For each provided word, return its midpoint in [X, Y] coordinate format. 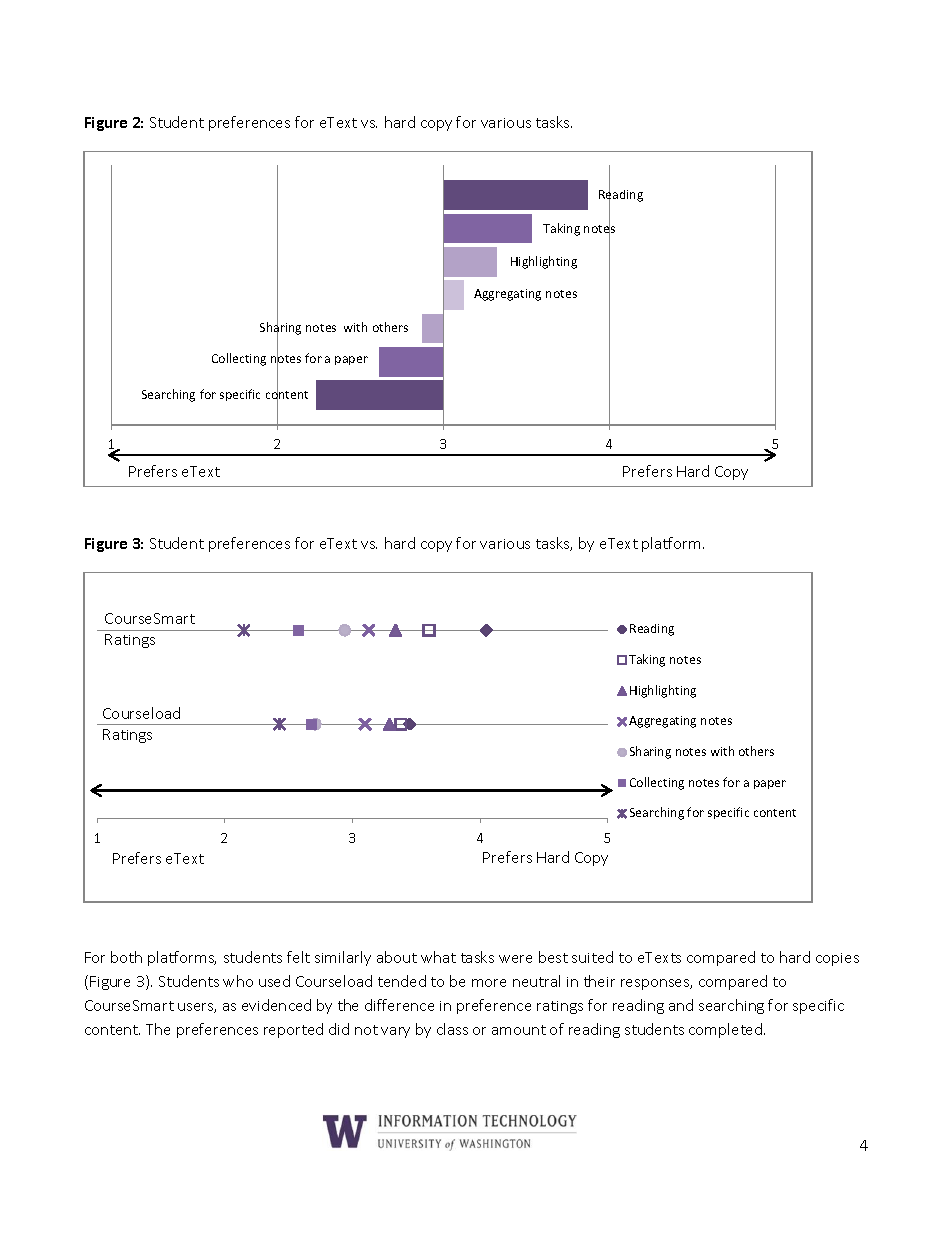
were [515, 959]
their [599, 981]
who [238, 981]
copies [837, 959]
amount [519, 1030]
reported [293, 1030]
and [681, 1005]
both [126, 957]
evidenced [276, 1005]
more [489, 983]
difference [399, 1005]
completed [727, 1030]
